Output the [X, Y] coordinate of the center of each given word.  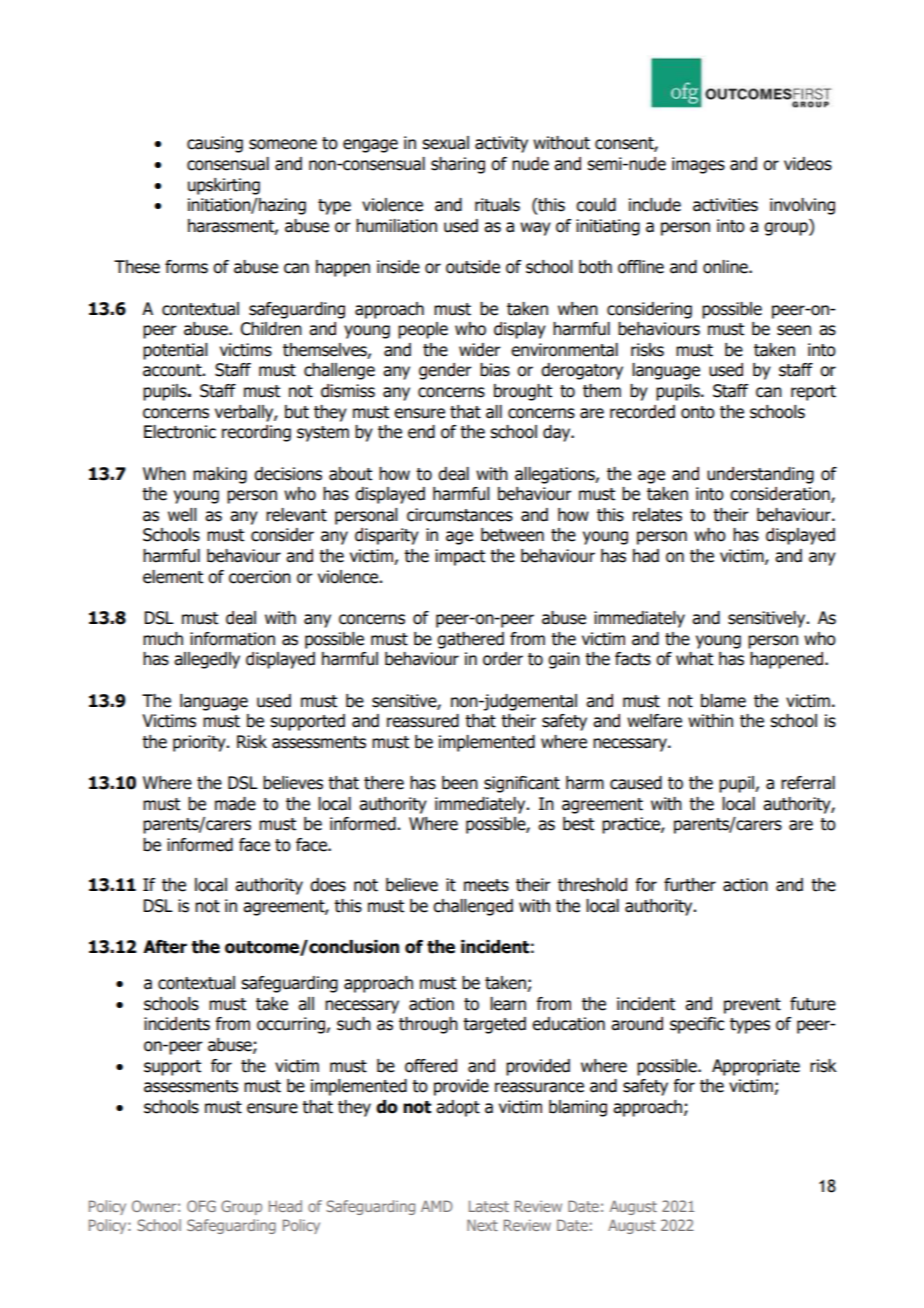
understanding [760, 475]
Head [285, 1206]
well [182, 515]
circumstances [460, 515]
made [235, 804]
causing [215, 144]
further [690, 885]
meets [486, 885]
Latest [489, 1206]
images [698, 165]
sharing [458, 165]
